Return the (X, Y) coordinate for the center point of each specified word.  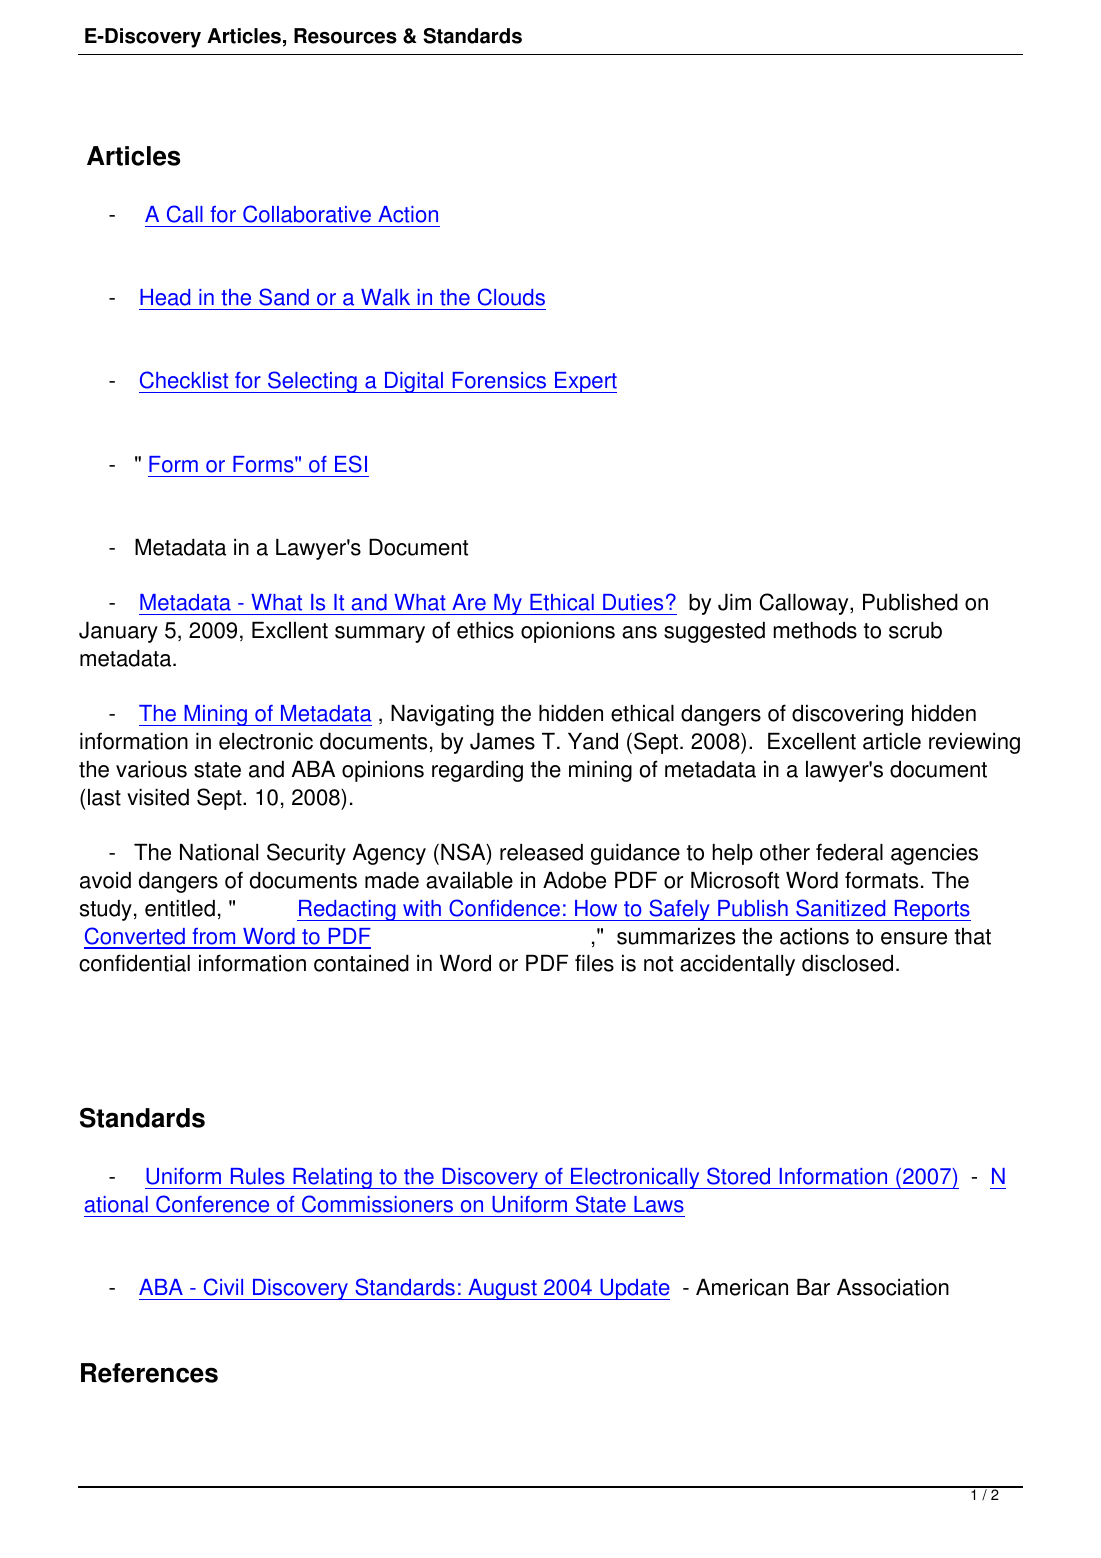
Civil (223, 1287)
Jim (734, 602)
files (594, 963)
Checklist (184, 380)
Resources (345, 36)
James (502, 741)
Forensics (499, 380)
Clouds (511, 297)
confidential (134, 963)
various (151, 769)
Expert (585, 382)
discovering (847, 715)
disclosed (847, 963)
